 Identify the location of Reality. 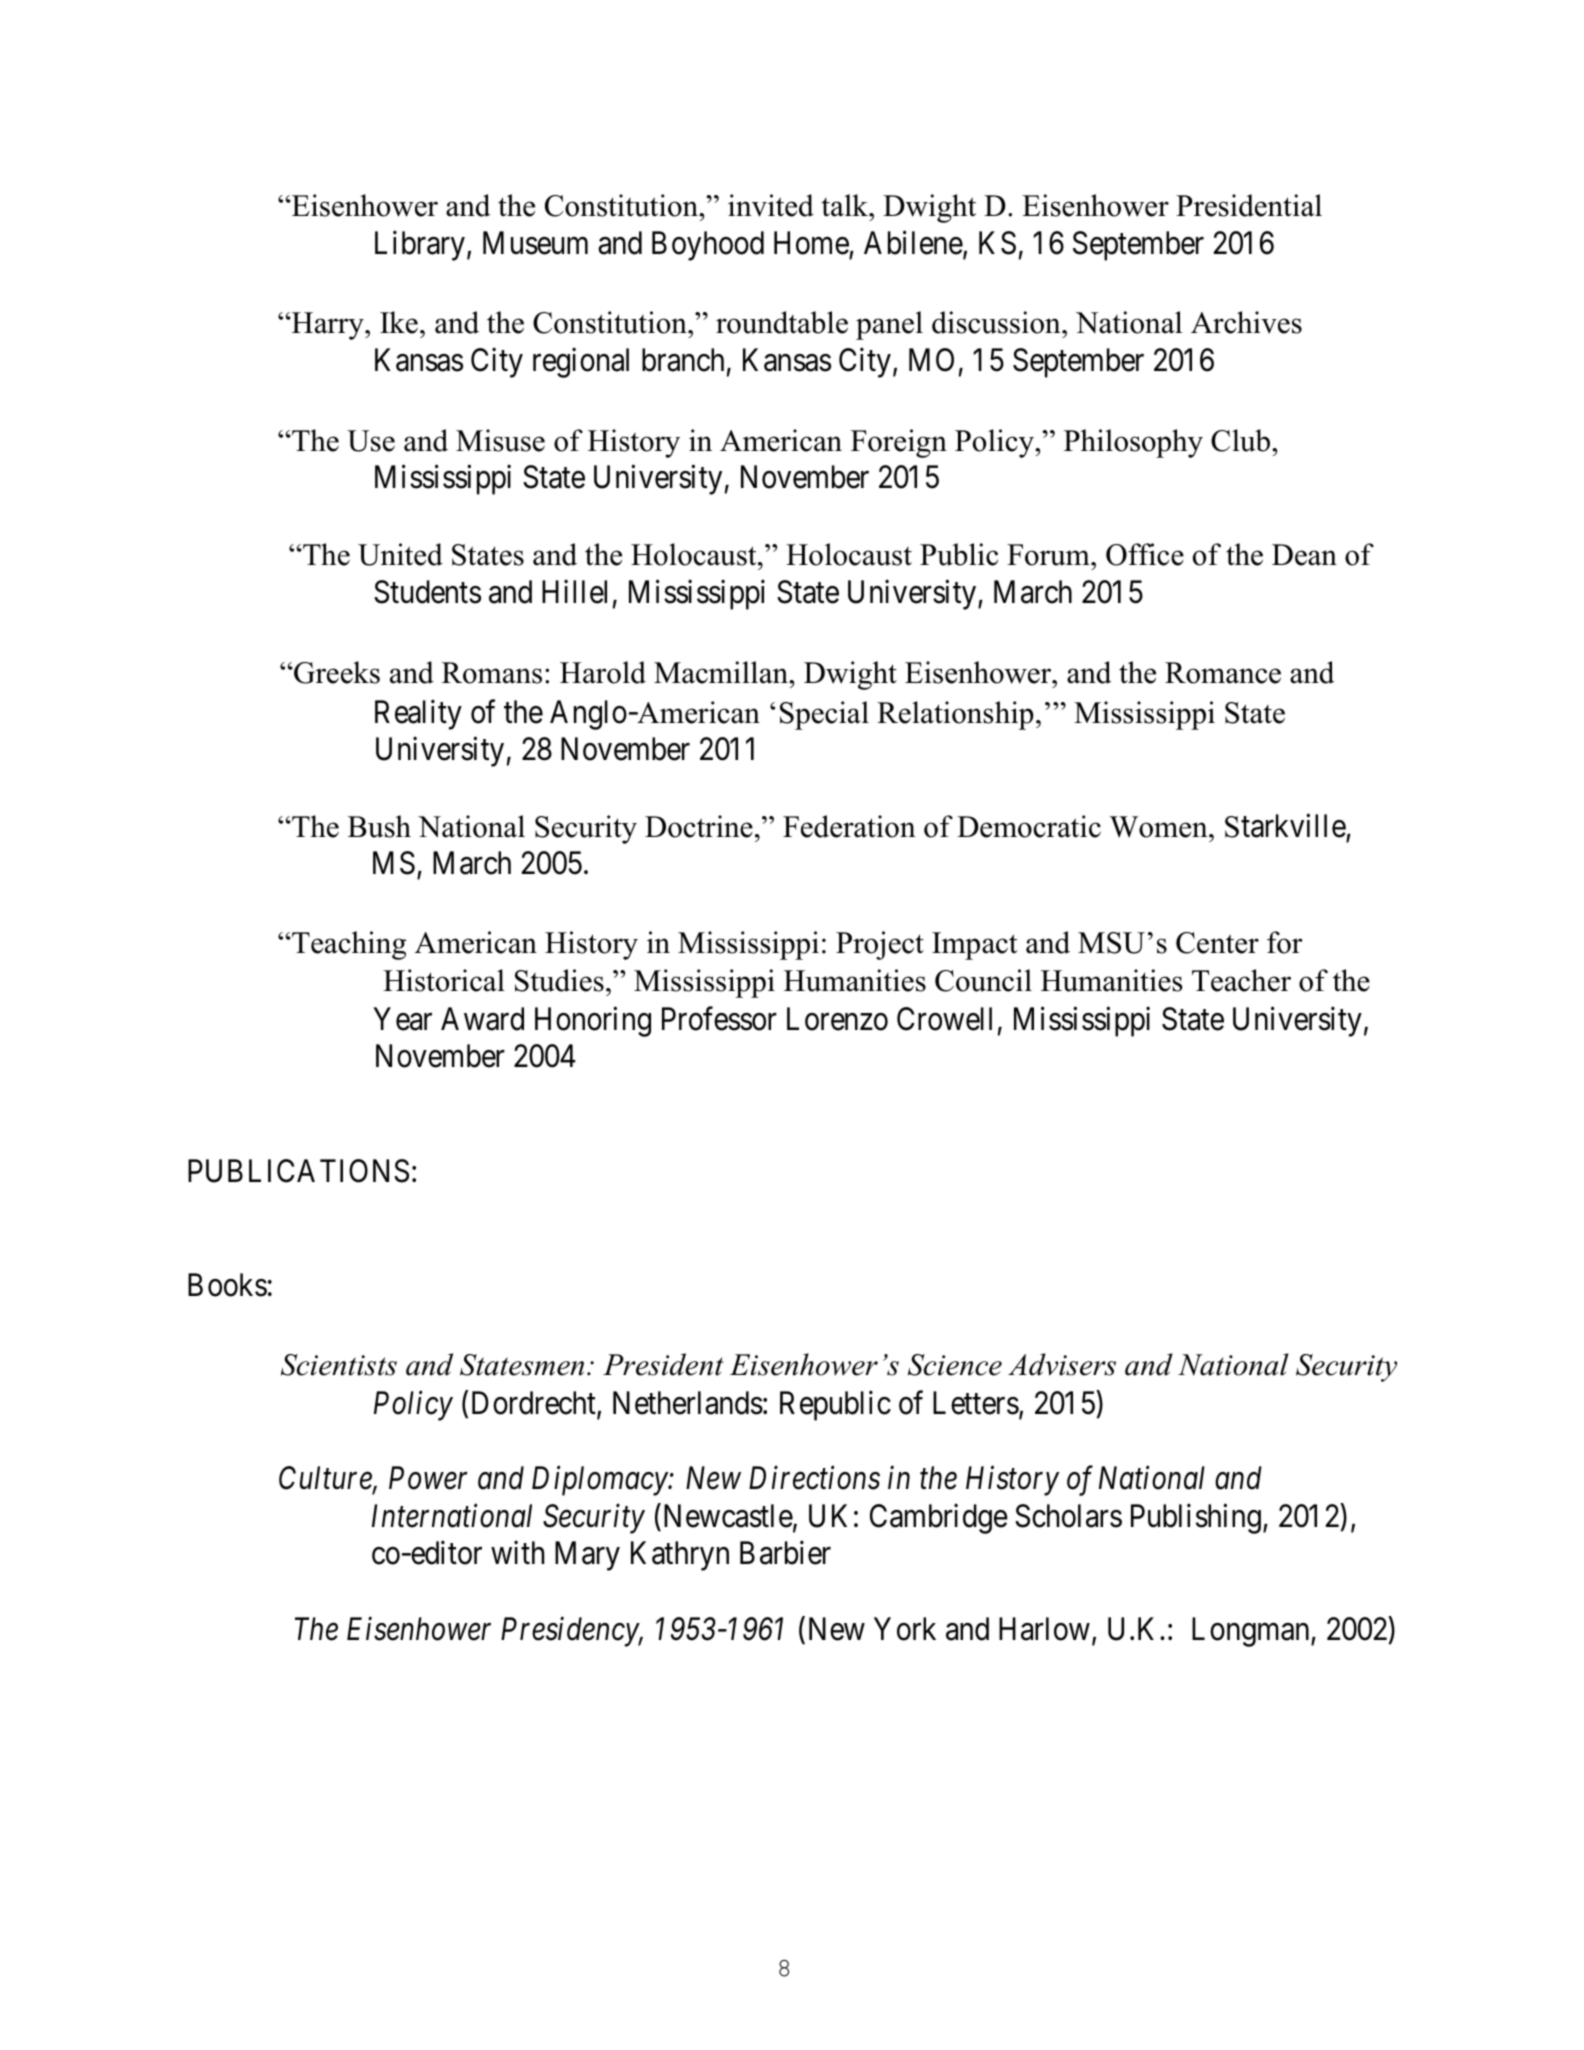
(418, 715).
